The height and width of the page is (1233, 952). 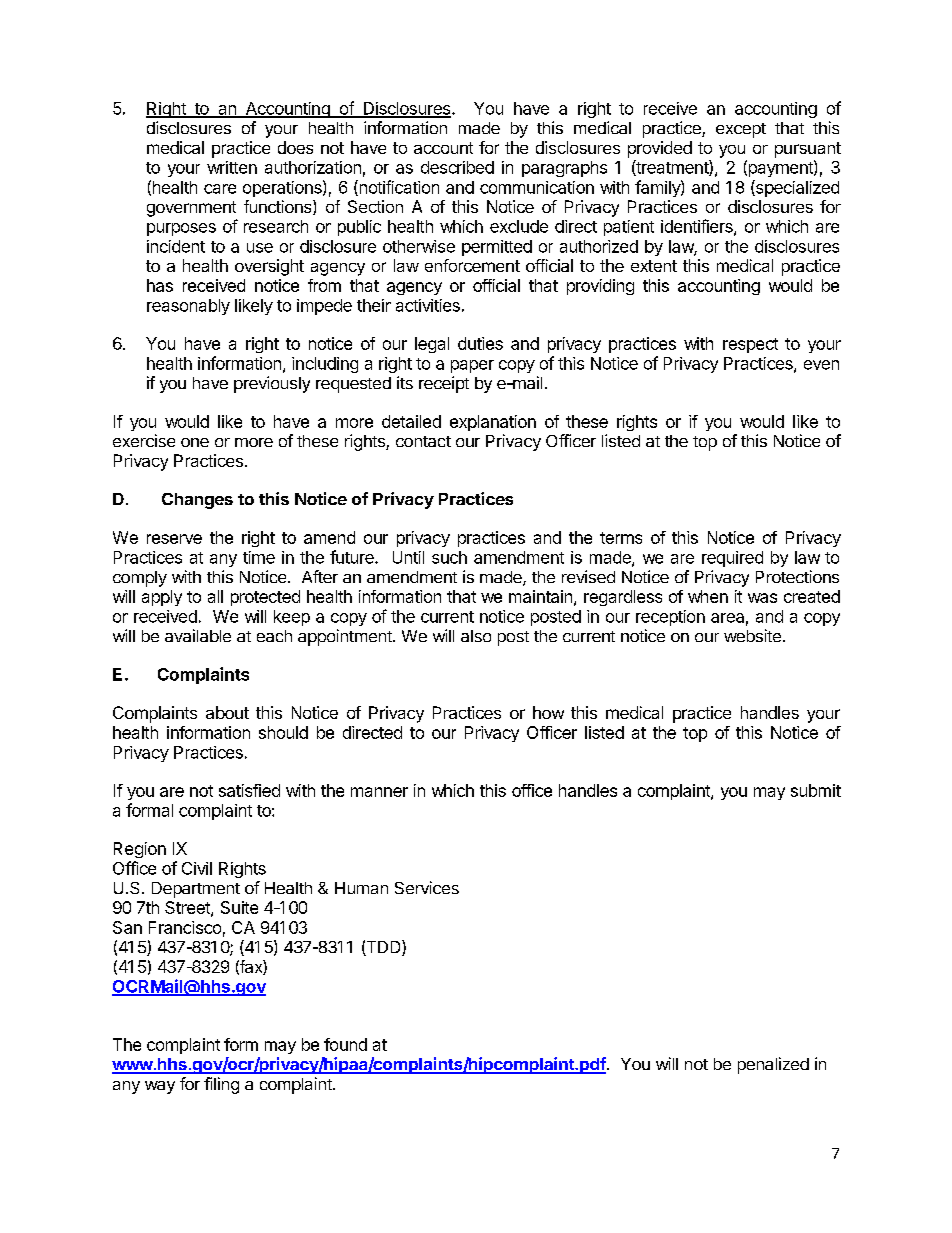 What do you see at coordinates (762, 598) in the page?
I see `was` at bounding box center [762, 598].
